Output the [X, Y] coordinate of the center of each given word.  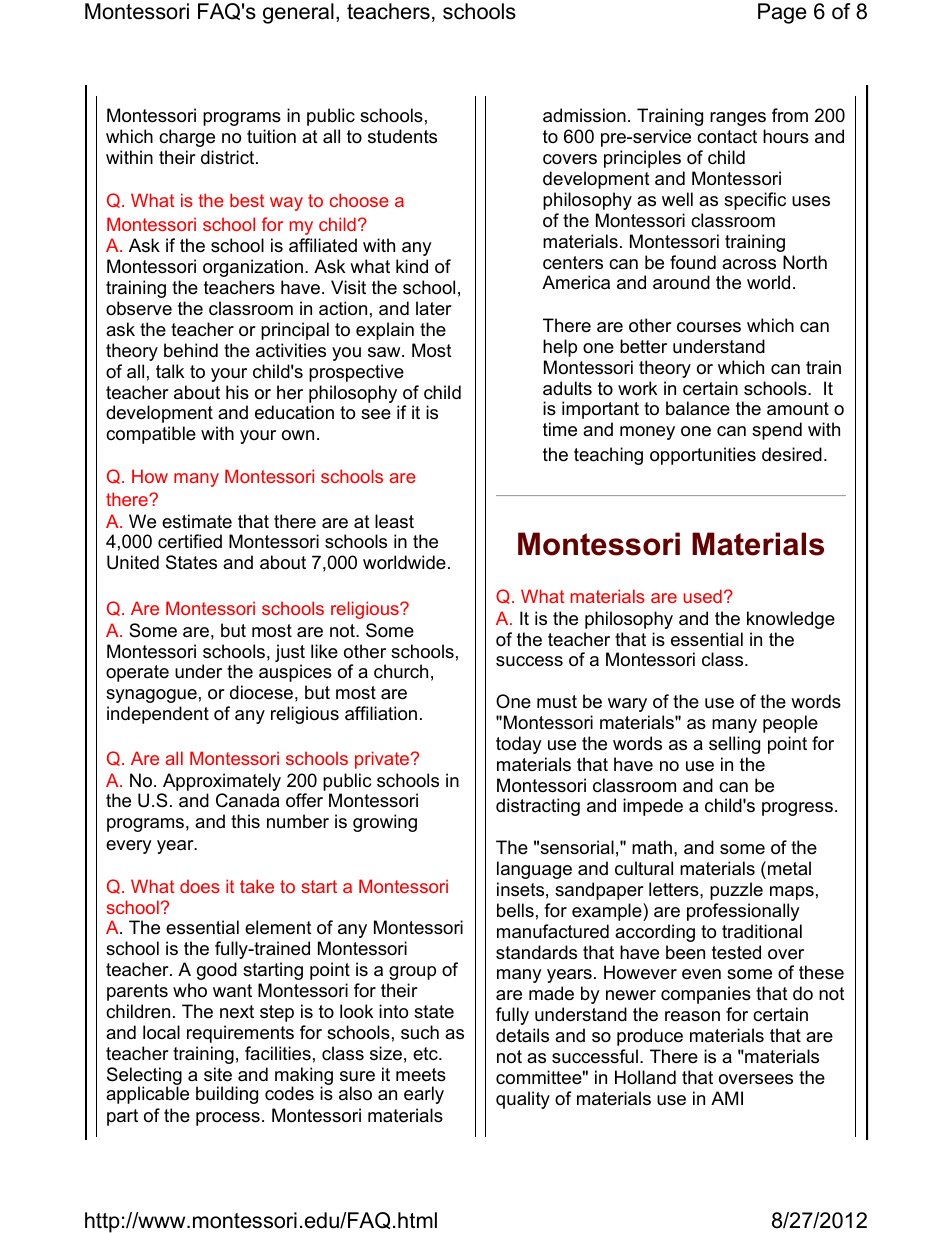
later [434, 308]
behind [191, 350]
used [702, 596]
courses [709, 327]
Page [782, 13]
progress [797, 809]
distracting [538, 807]
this [245, 821]
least [394, 521]
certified [190, 541]
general [298, 13]
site [218, 1074]
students [402, 136]
